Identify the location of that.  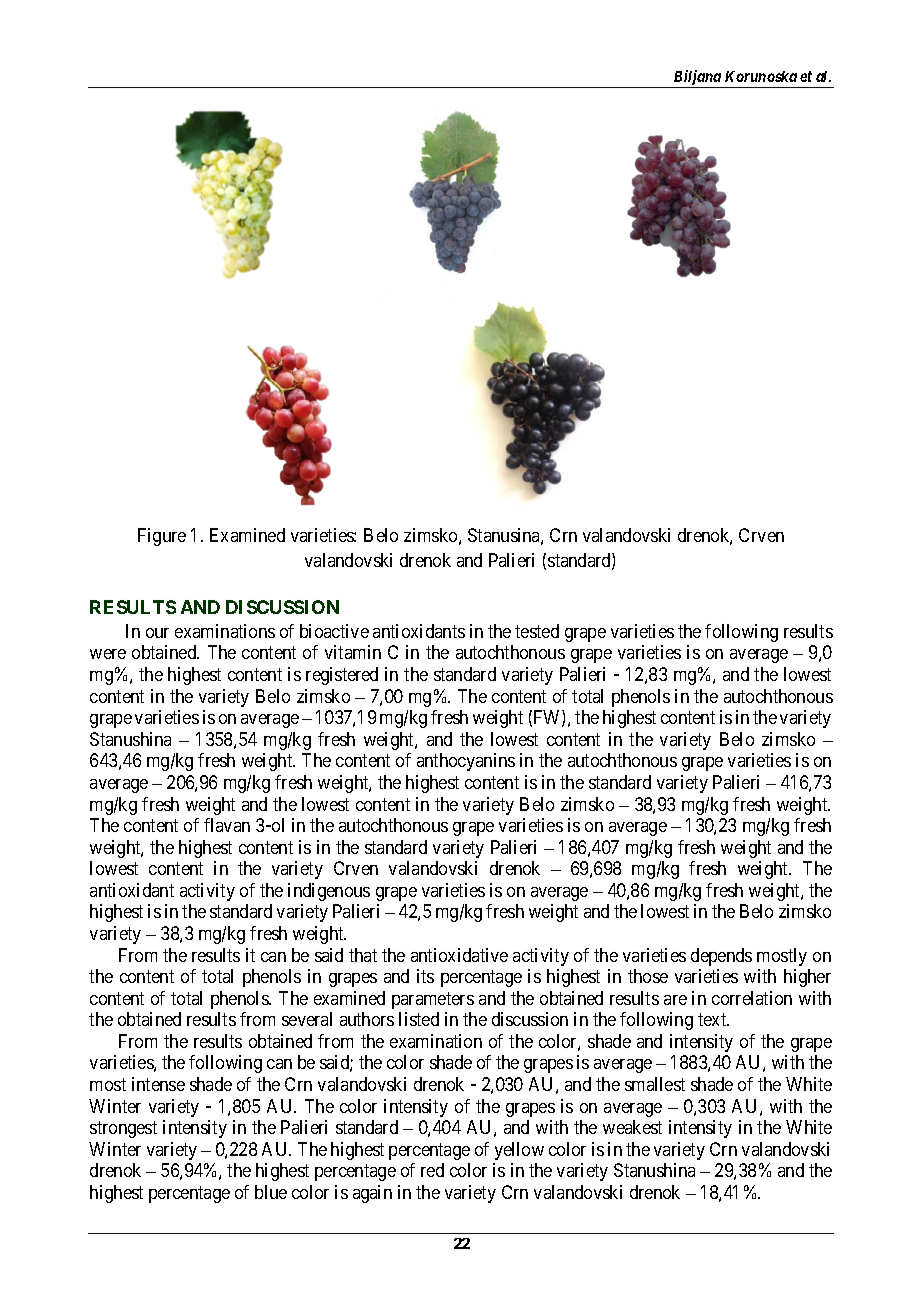
(363, 955).
